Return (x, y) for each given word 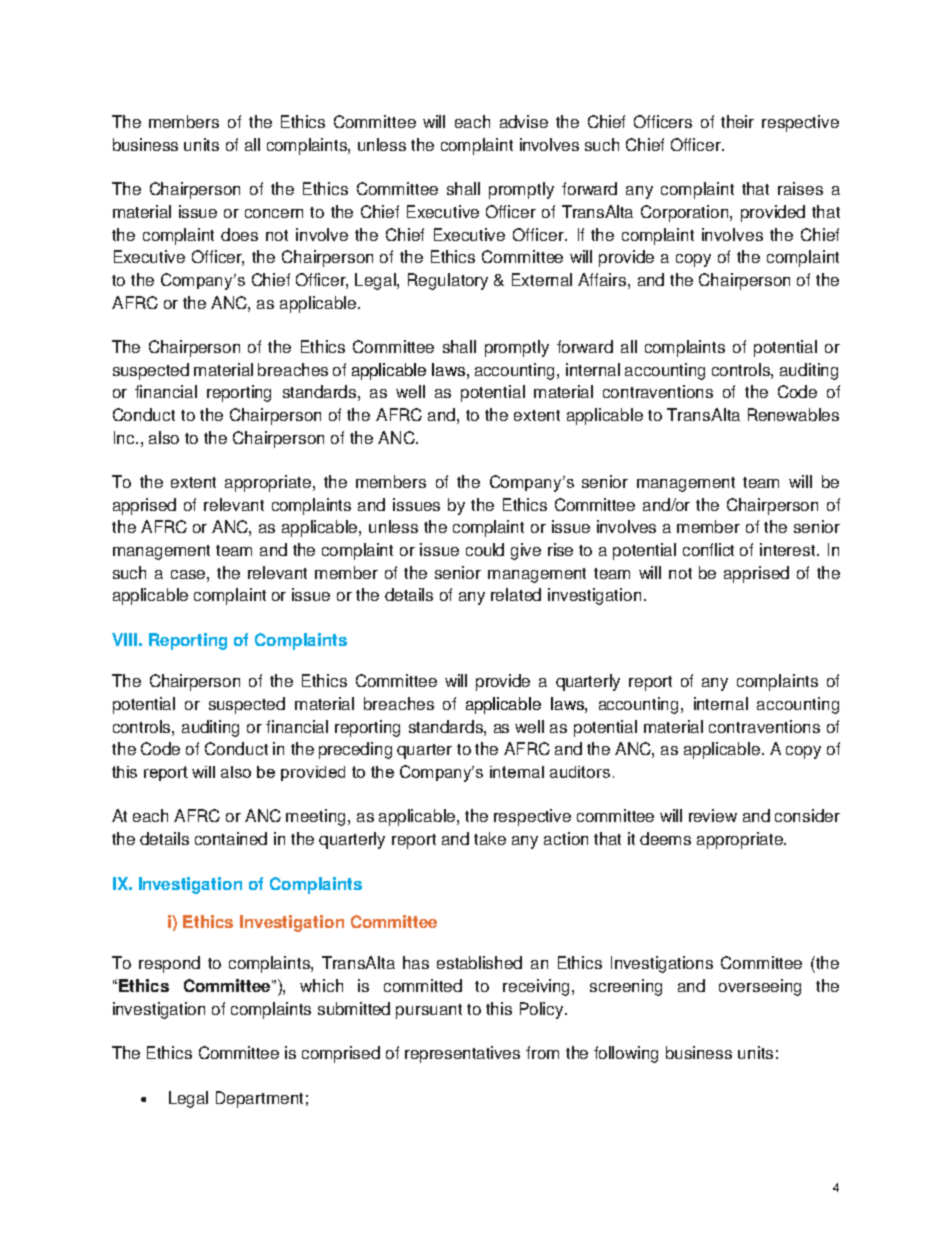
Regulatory (448, 281)
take (490, 838)
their (737, 121)
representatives (462, 1054)
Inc (125, 437)
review (713, 815)
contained (231, 838)
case (189, 574)
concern (274, 213)
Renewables (793, 414)
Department (259, 1099)
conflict (708, 549)
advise (524, 121)
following (626, 1054)
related (516, 594)
